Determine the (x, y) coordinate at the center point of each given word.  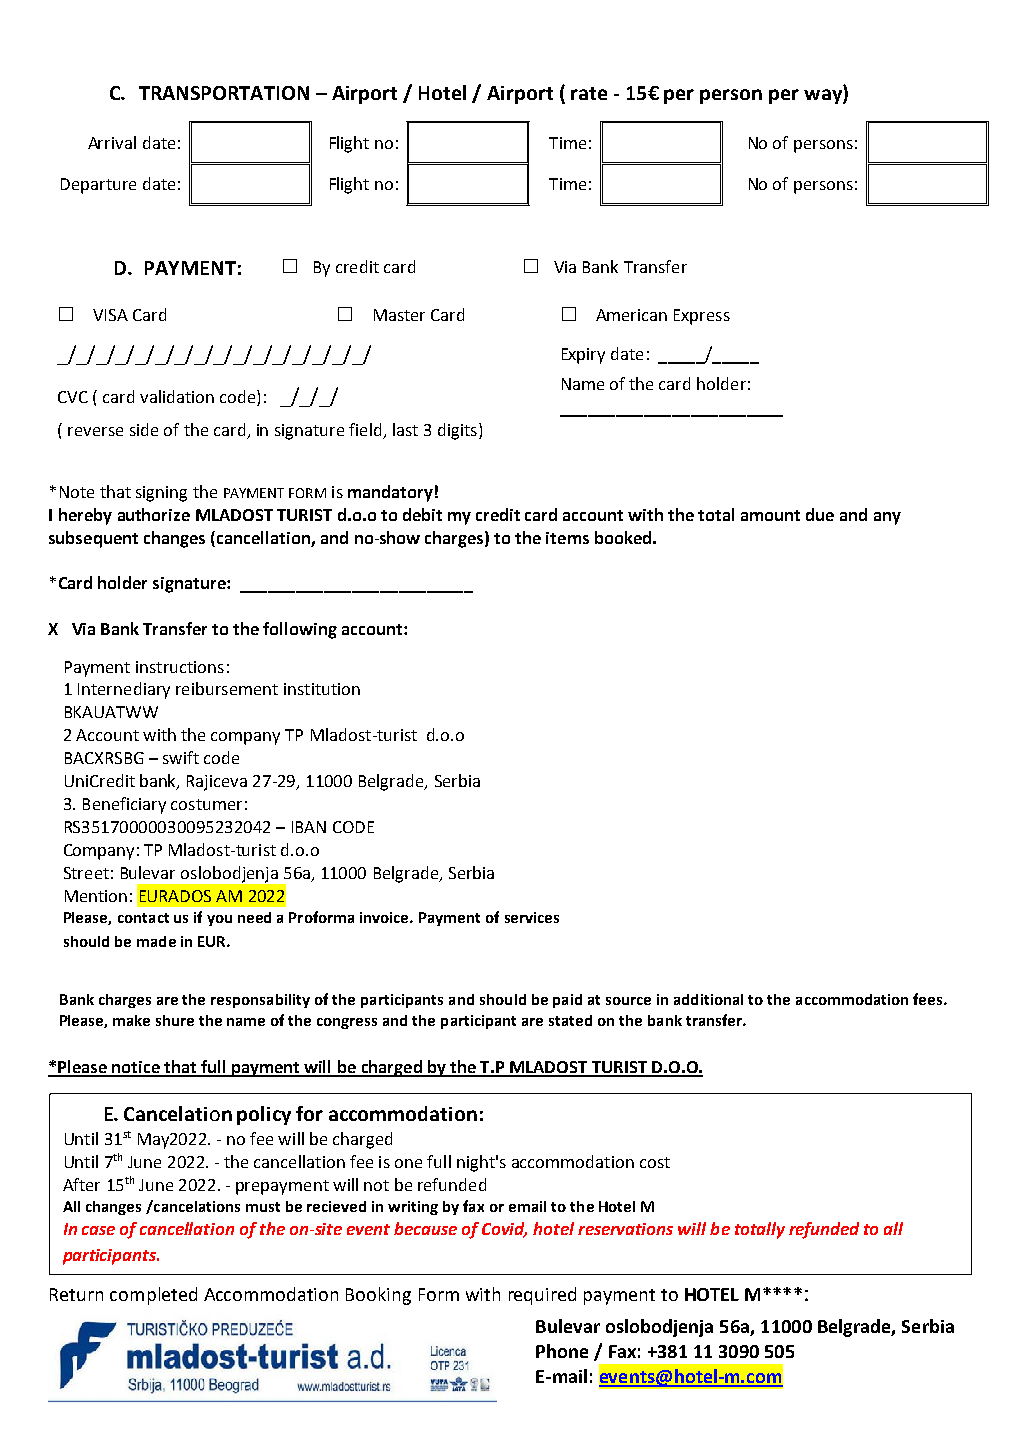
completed (153, 1296)
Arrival (112, 142)
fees (929, 999)
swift (181, 757)
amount (770, 515)
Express (702, 317)
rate (589, 93)
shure (175, 1020)
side (144, 429)
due (820, 514)
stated (570, 1020)
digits (457, 431)
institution (322, 689)
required (542, 1296)
